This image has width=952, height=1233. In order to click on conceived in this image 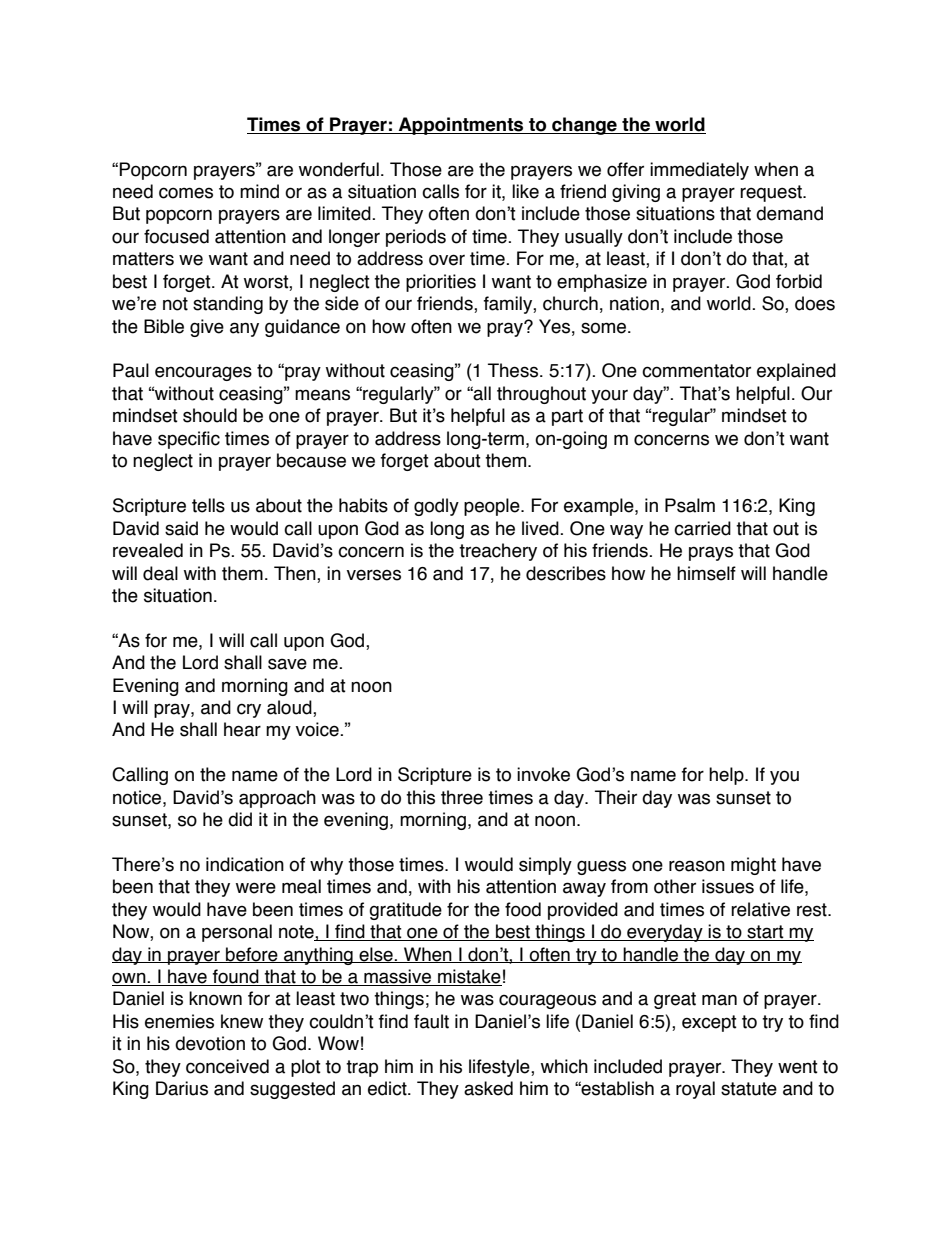, I will do `click(227, 1066)`.
